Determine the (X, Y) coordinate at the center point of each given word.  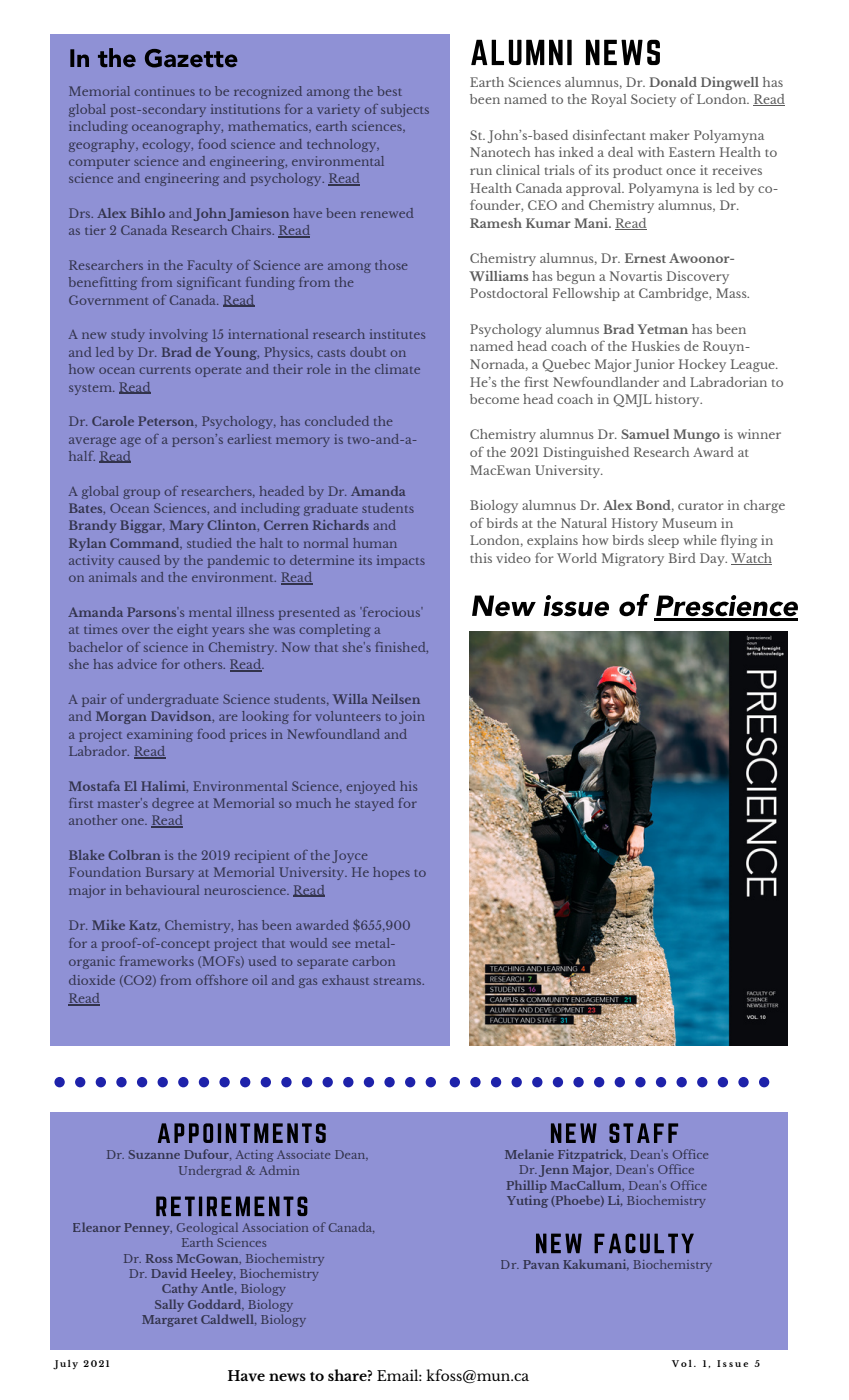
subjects (405, 110)
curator (700, 506)
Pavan (541, 1264)
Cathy (180, 1289)
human (375, 543)
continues (165, 91)
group (141, 494)
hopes (391, 873)
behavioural (162, 890)
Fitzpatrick (592, 1155)
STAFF (643, 1133)
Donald (673, 82)
